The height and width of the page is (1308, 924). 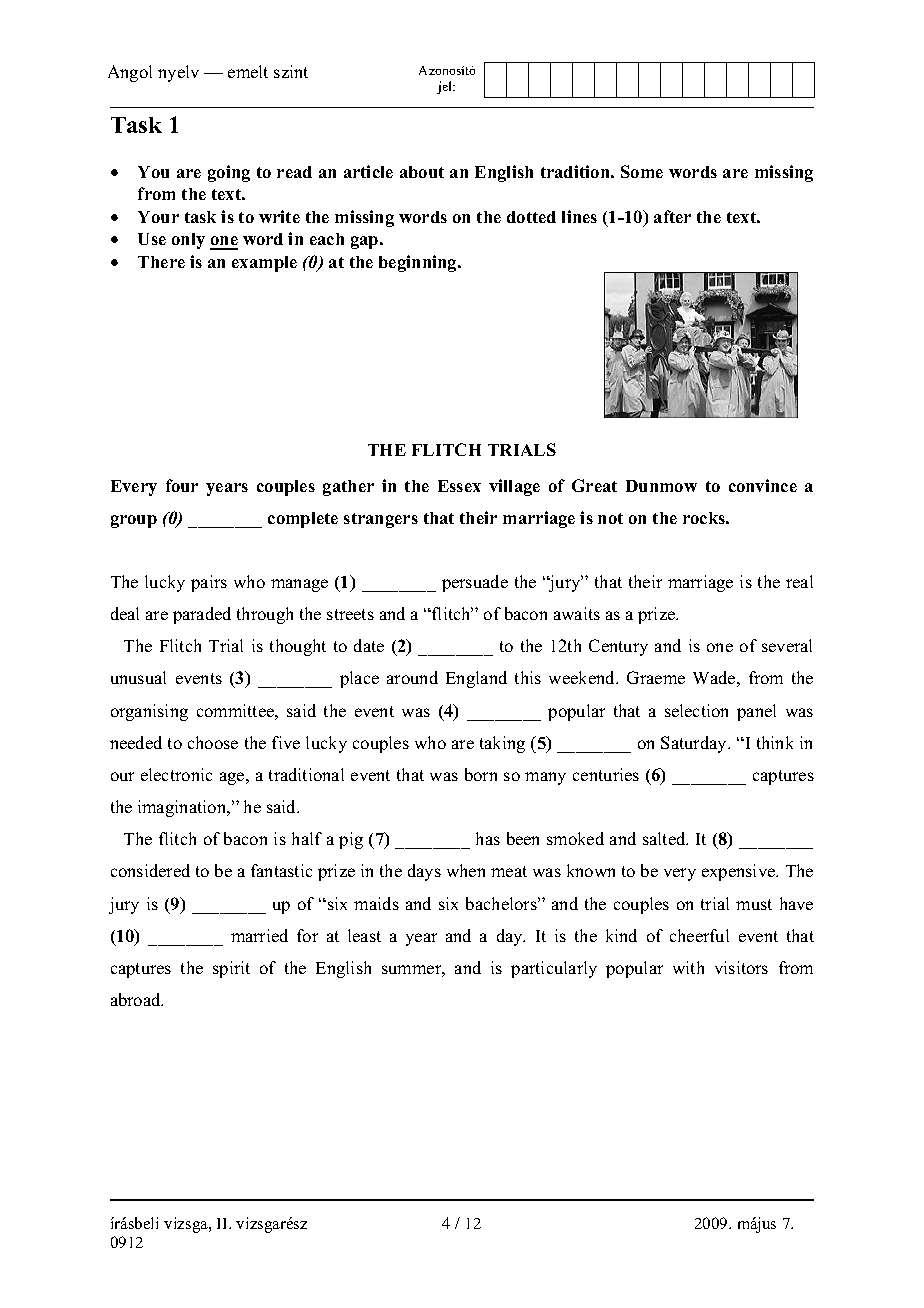 I want to click on spirit, so click(x=231, y=969).
